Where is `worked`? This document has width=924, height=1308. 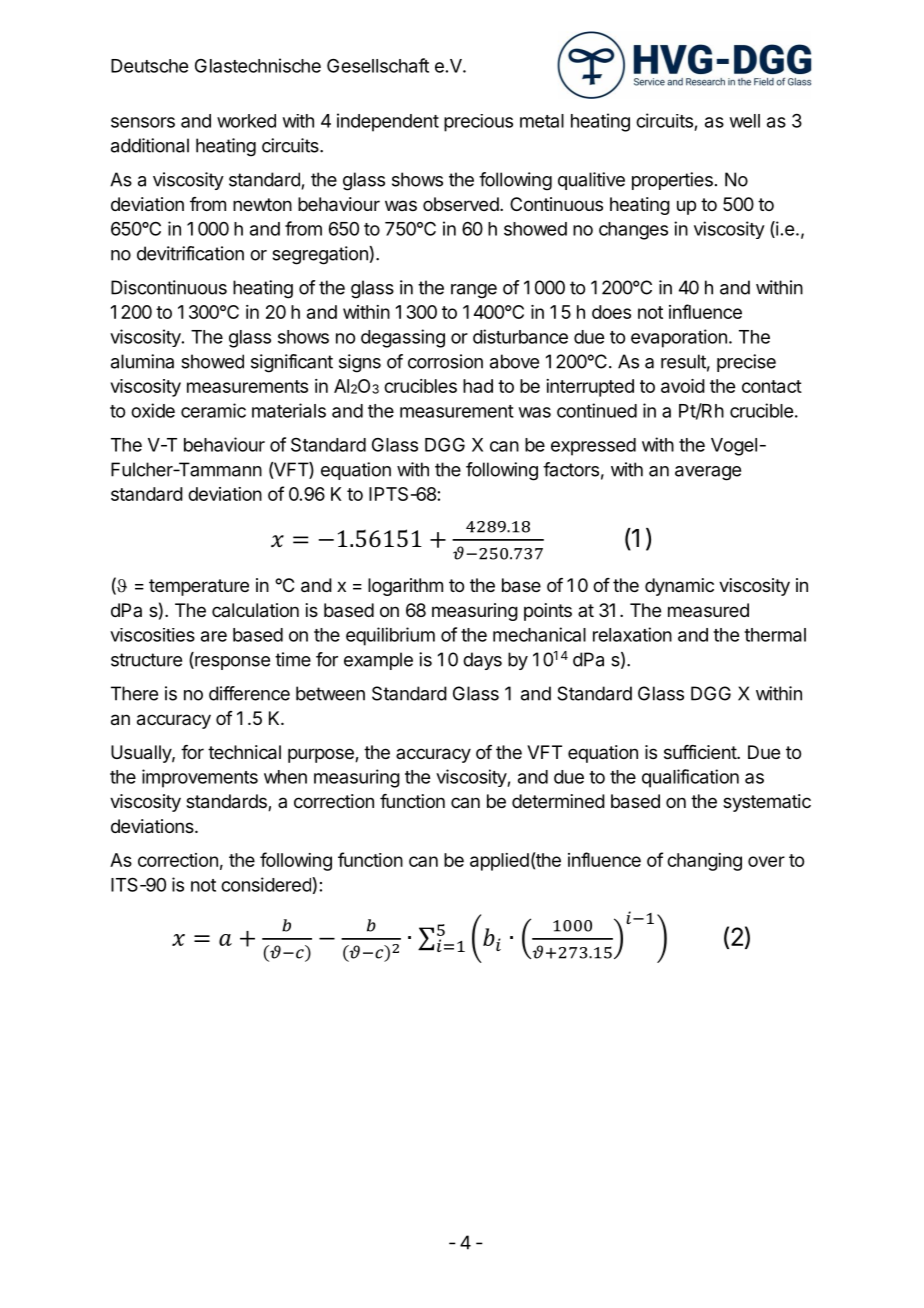
worked is located at coordinates (246, 121).
